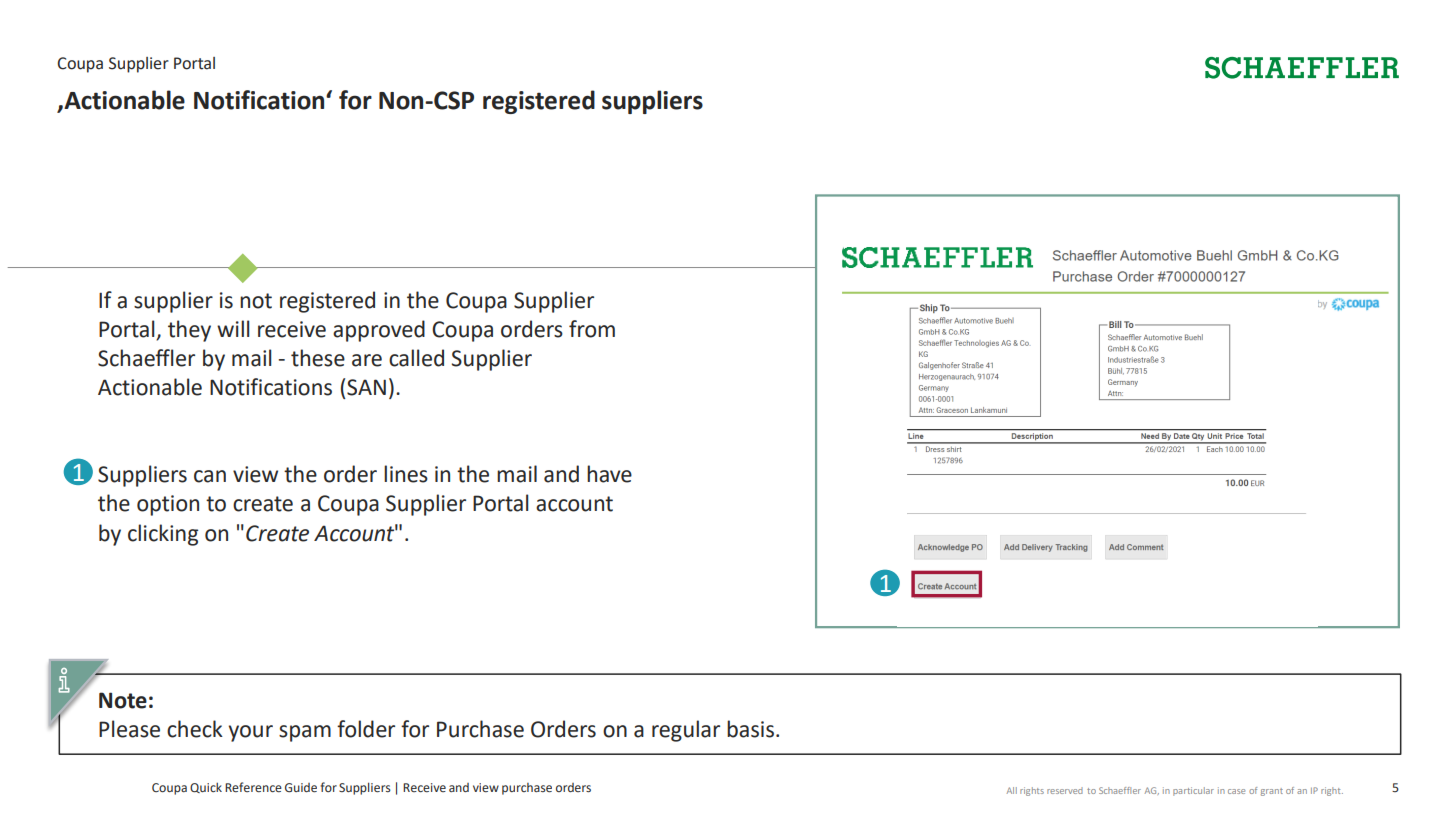 This screenshot has height=819, width=1456. Describe the element at coordinates (416, 358) in the screenshot. I see `called` at that location.
